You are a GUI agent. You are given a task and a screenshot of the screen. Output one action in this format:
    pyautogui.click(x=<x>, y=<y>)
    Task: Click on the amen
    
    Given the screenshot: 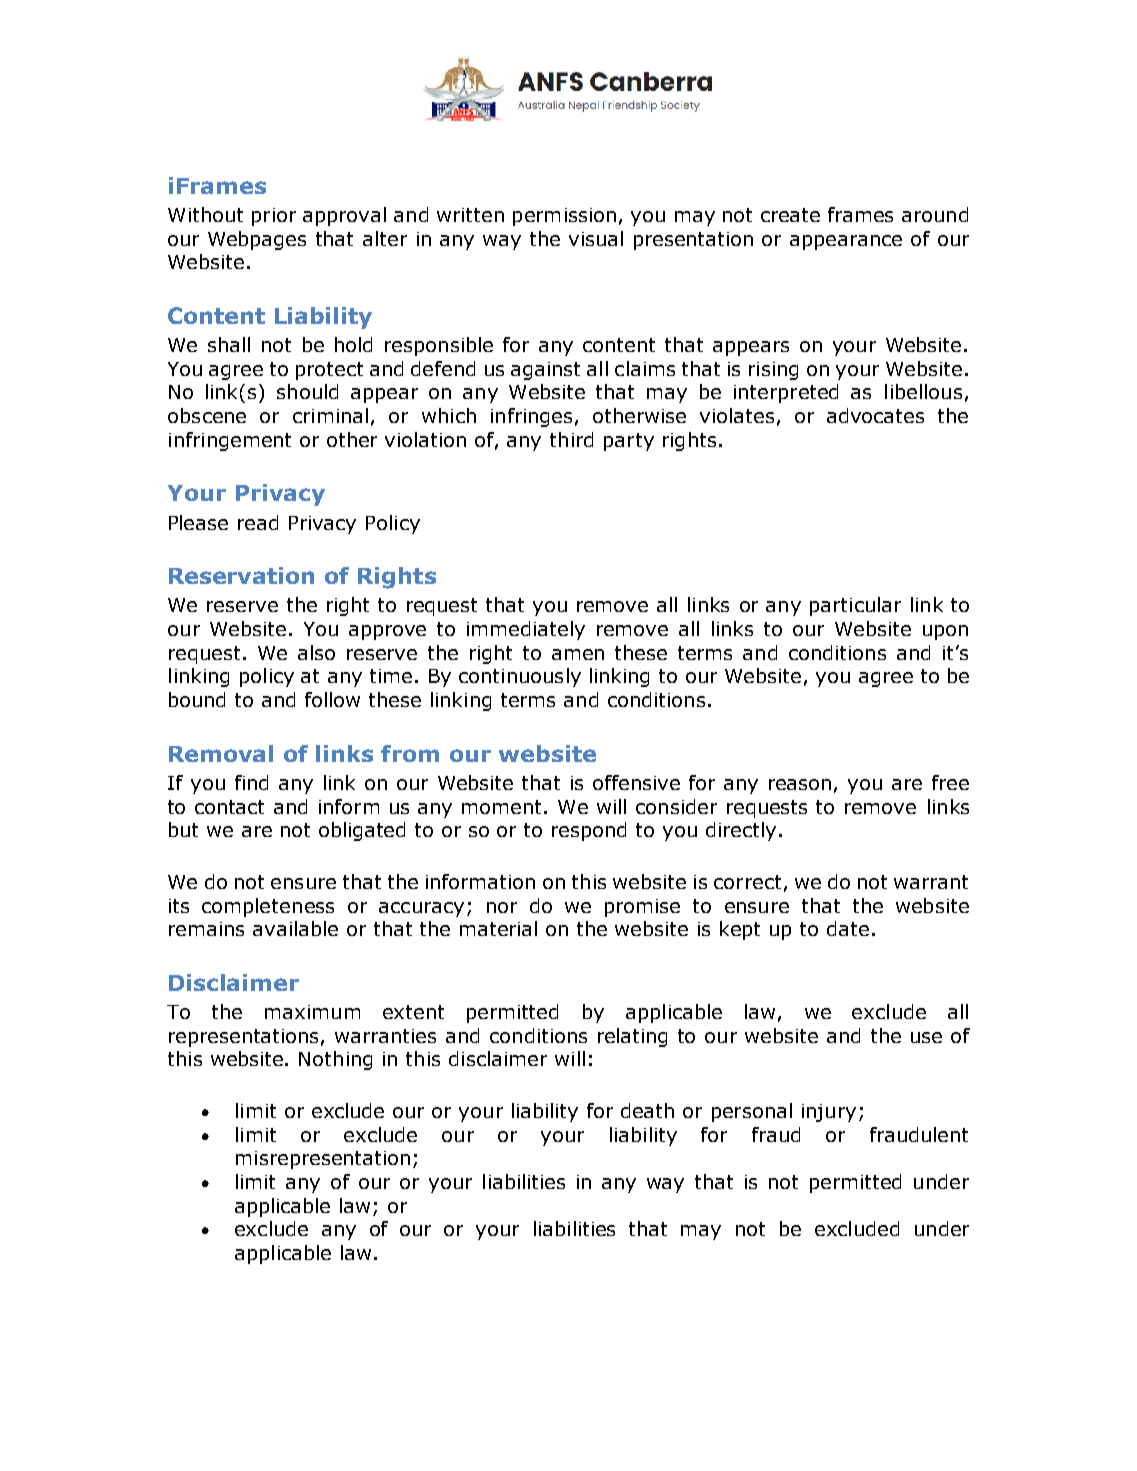 What is the action you would take?
    pyautogui.click(x=578, y=654)
